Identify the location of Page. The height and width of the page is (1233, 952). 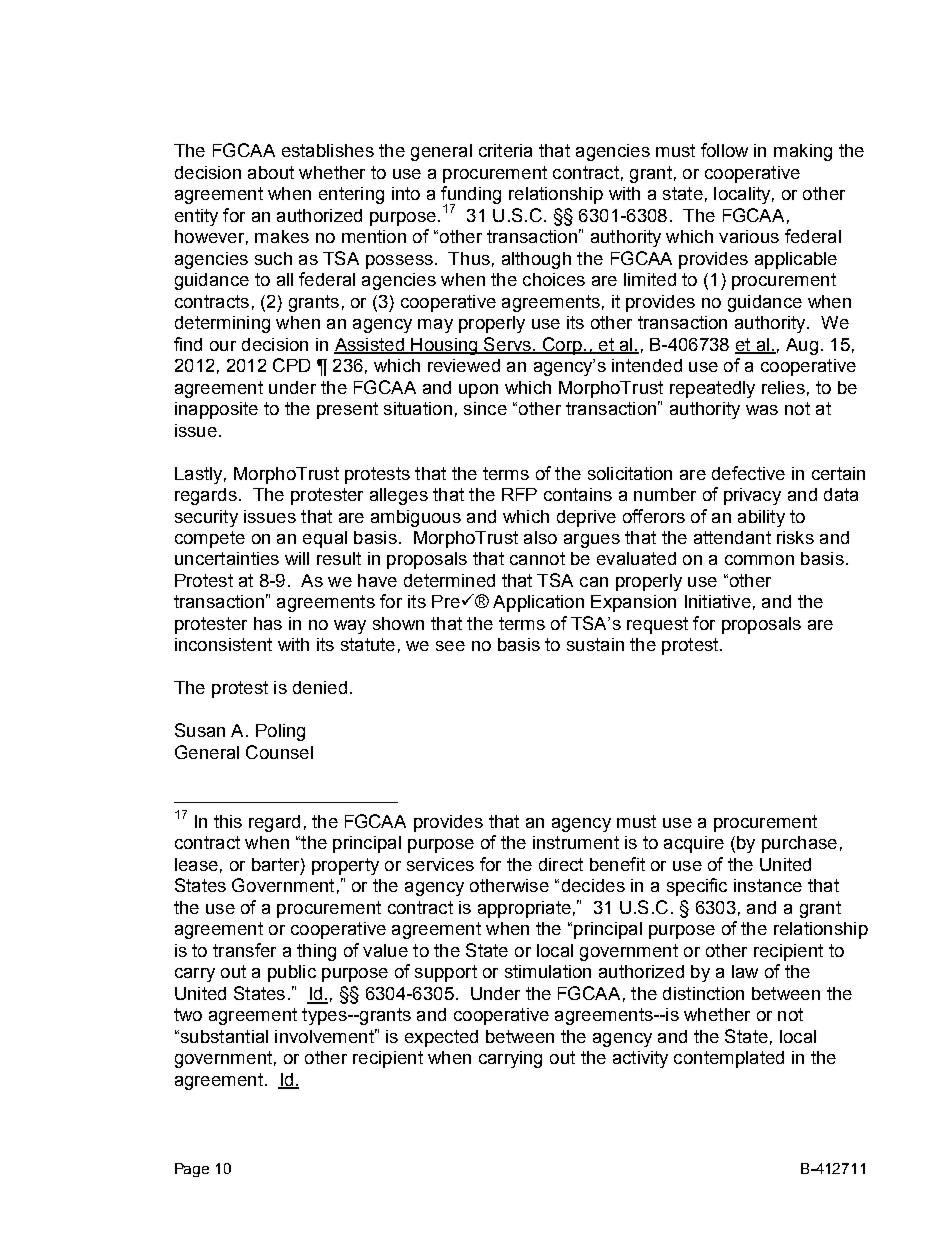
(192, 1170).
